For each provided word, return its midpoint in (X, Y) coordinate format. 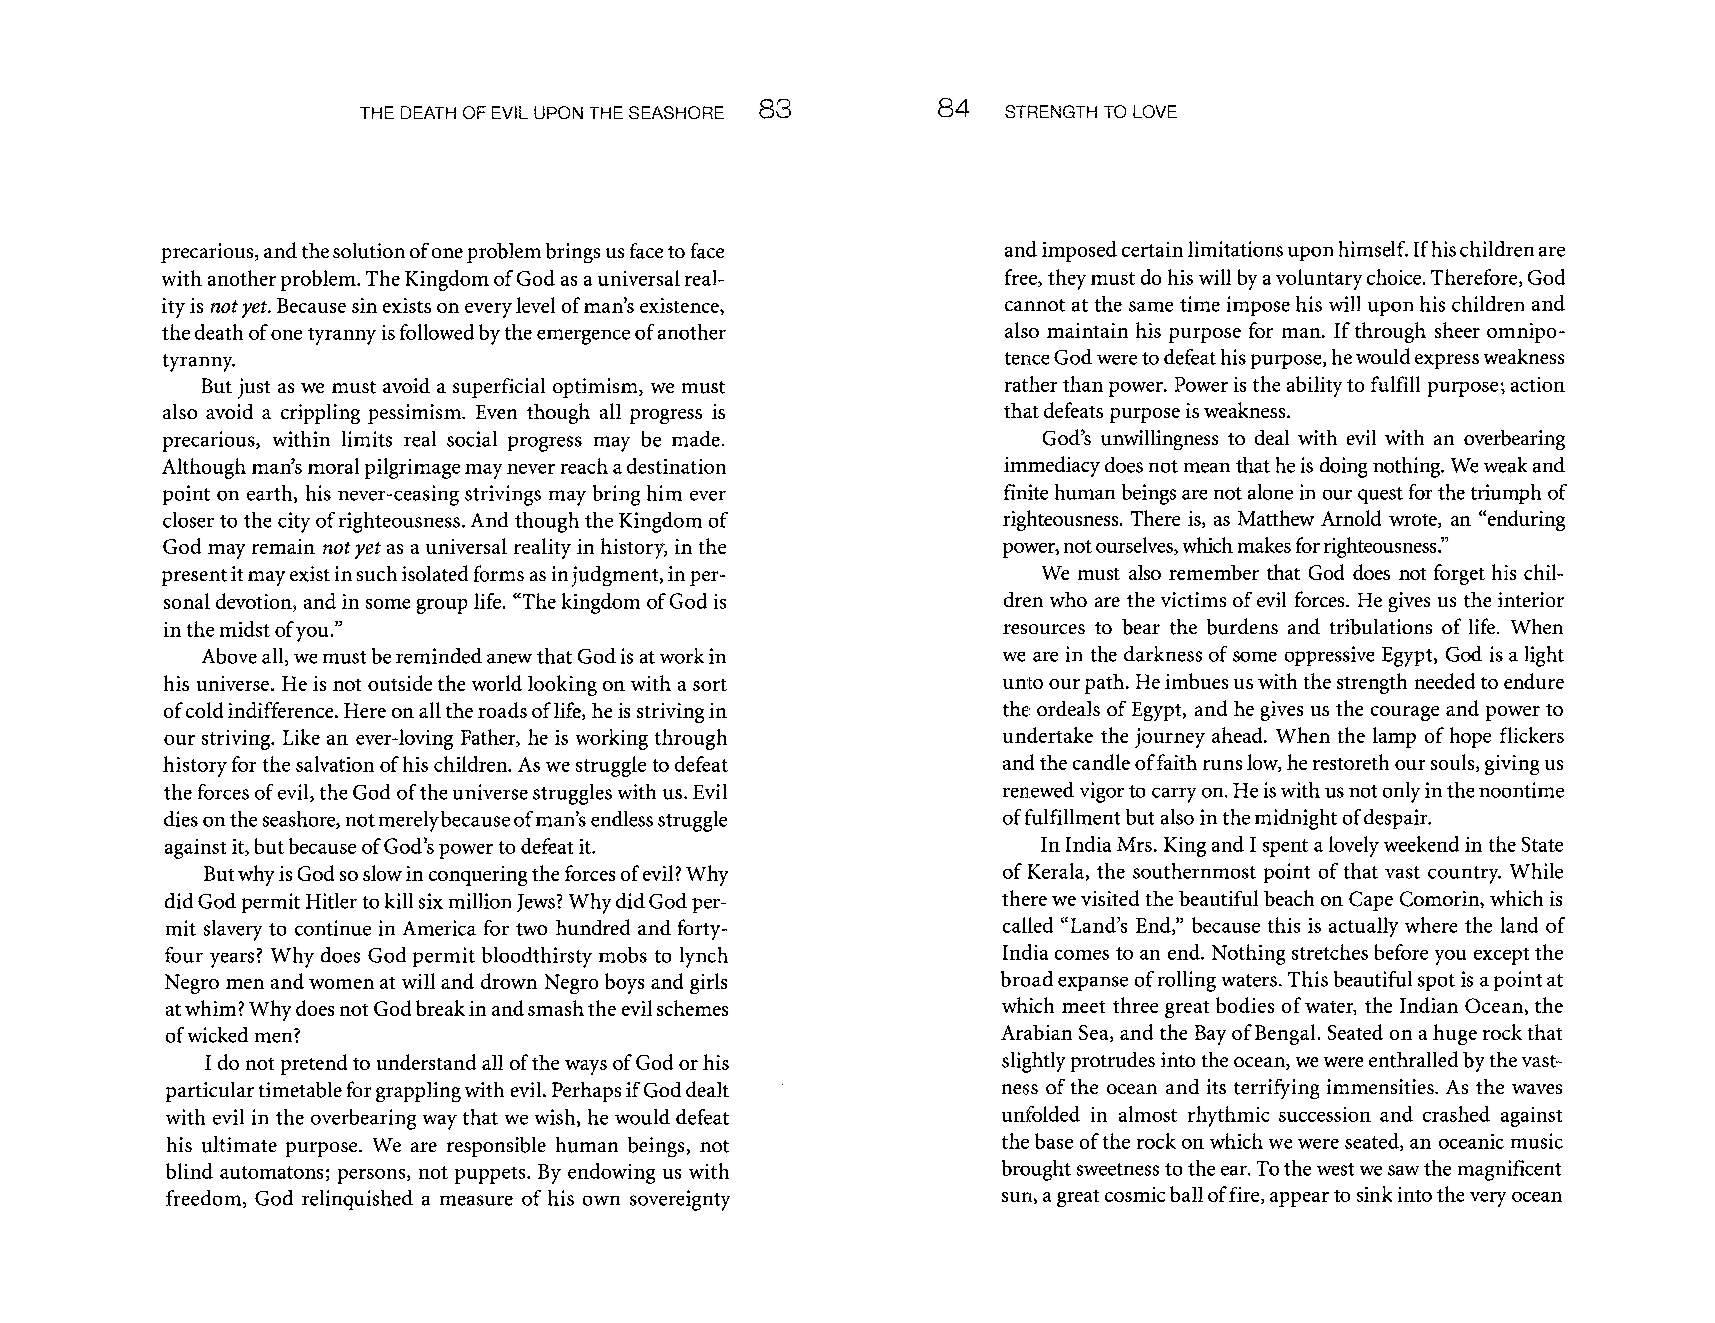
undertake (1048, 735)
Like (301, 737)
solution (369, 251)
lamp (1394, 737)
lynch (704, 957)
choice (1395, 277)
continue (333, 928)
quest (1380, 495)
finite (1026, 492)
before (1401, 952)
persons (373, 1176)
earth (271, 494)
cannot (1035, 305)
